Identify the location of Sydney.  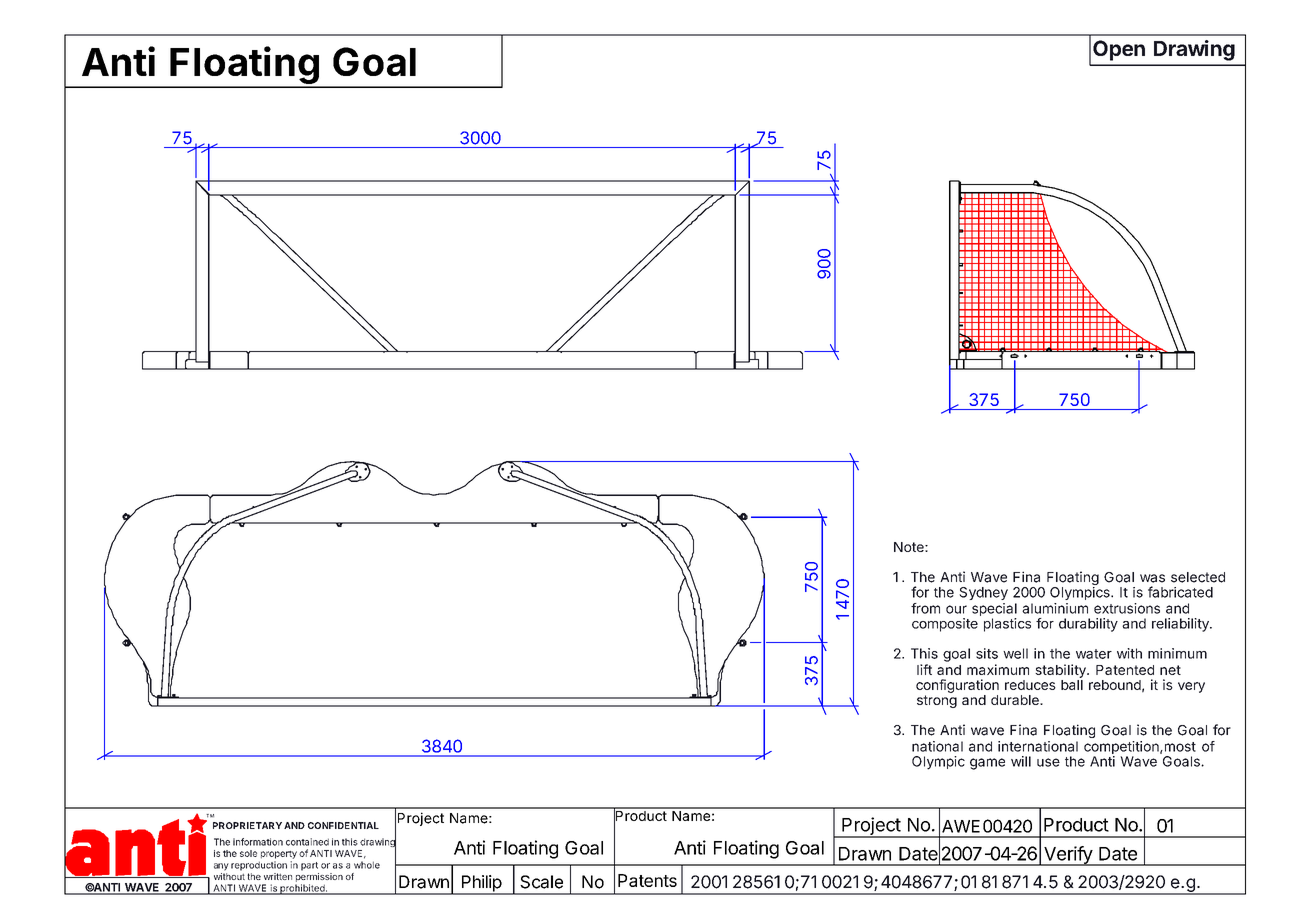
(983, 593).
